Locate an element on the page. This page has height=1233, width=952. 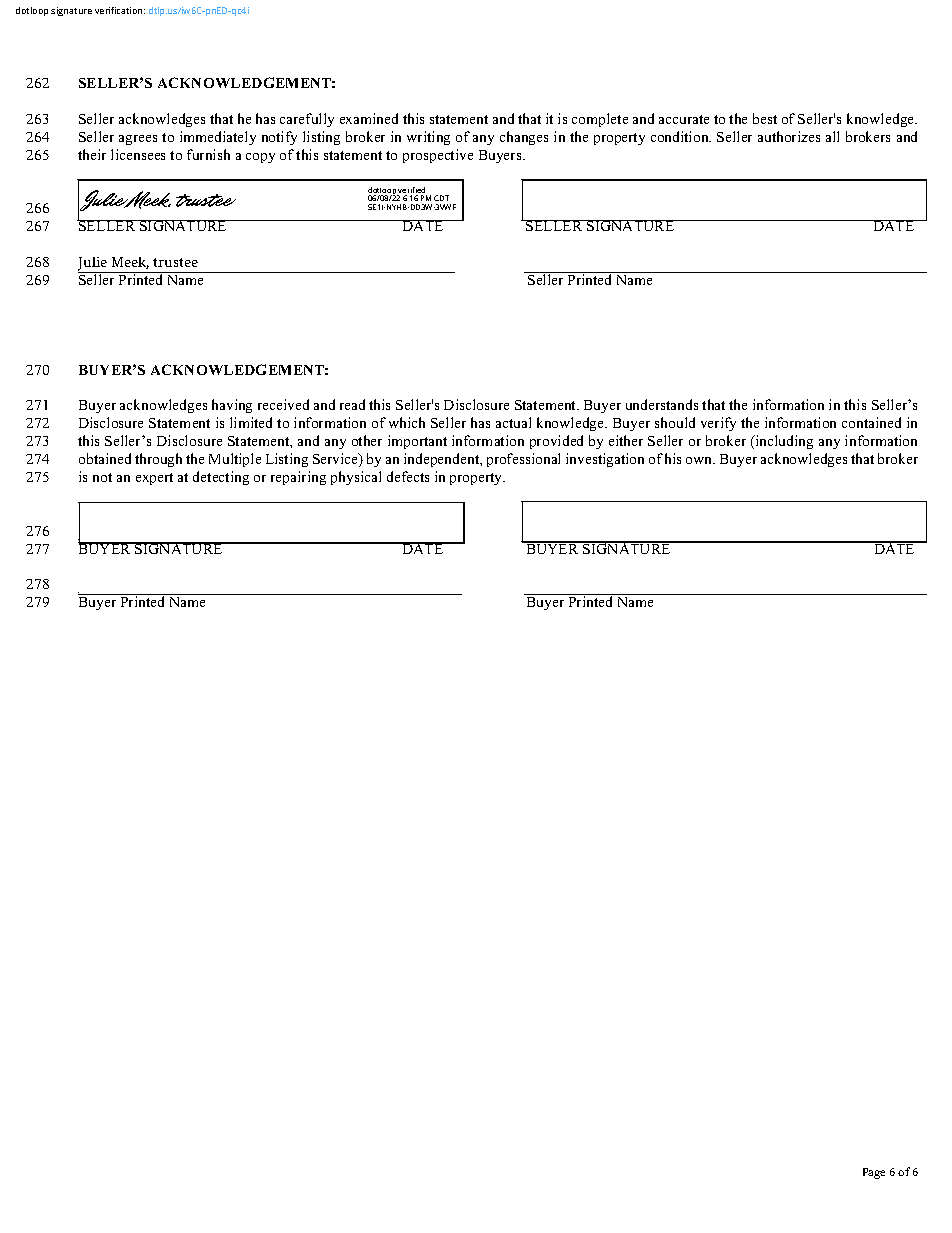
changes is located at coordinates (524, 138).
